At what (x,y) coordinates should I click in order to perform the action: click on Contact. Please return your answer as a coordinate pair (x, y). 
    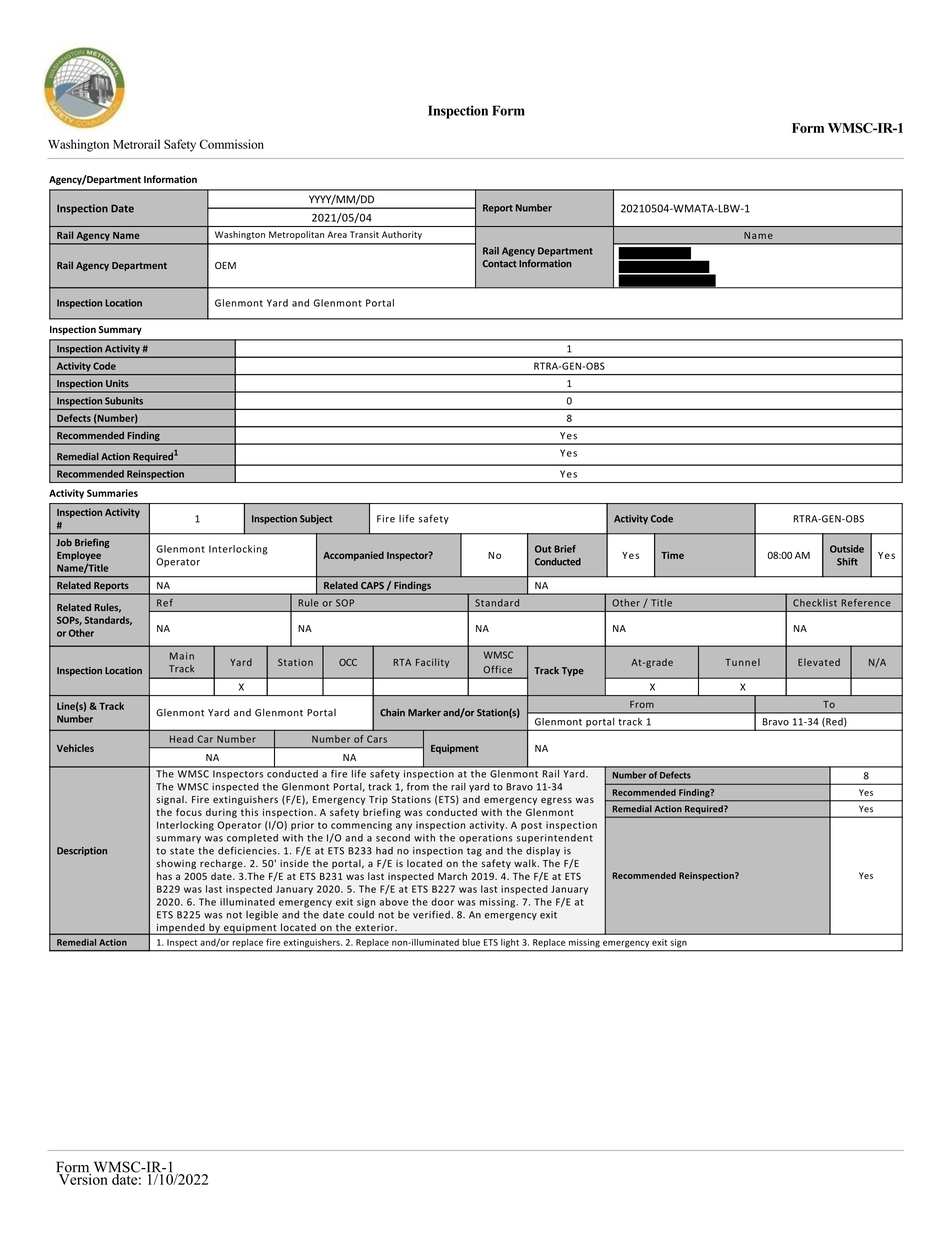
    Looking at the image, I should click on (500, 264).
